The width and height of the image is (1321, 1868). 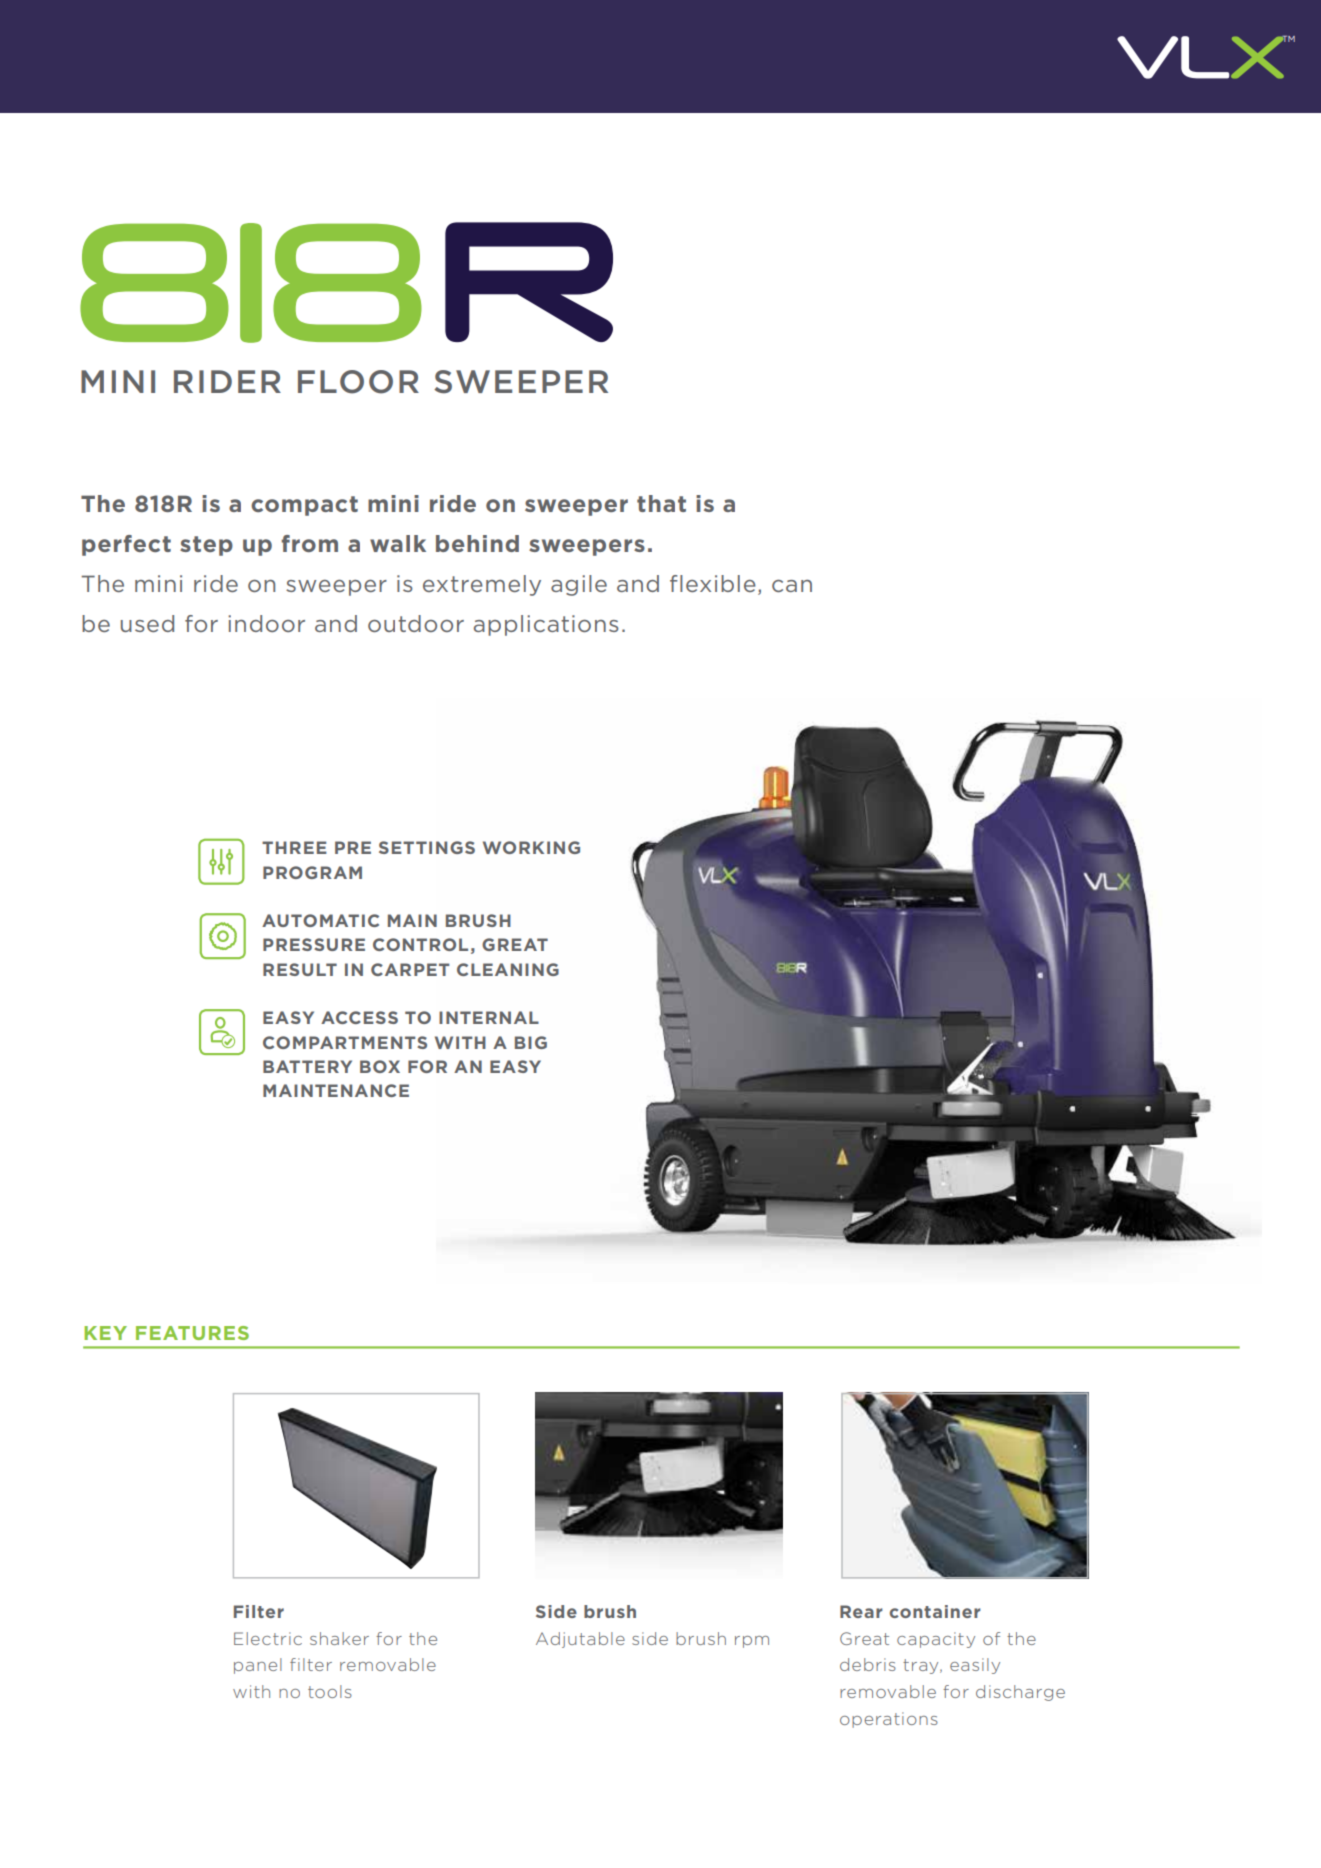 What do you see at coordinates (531, 1042) in the image?
I see `BIG` at bounding box center [531, 1042].
